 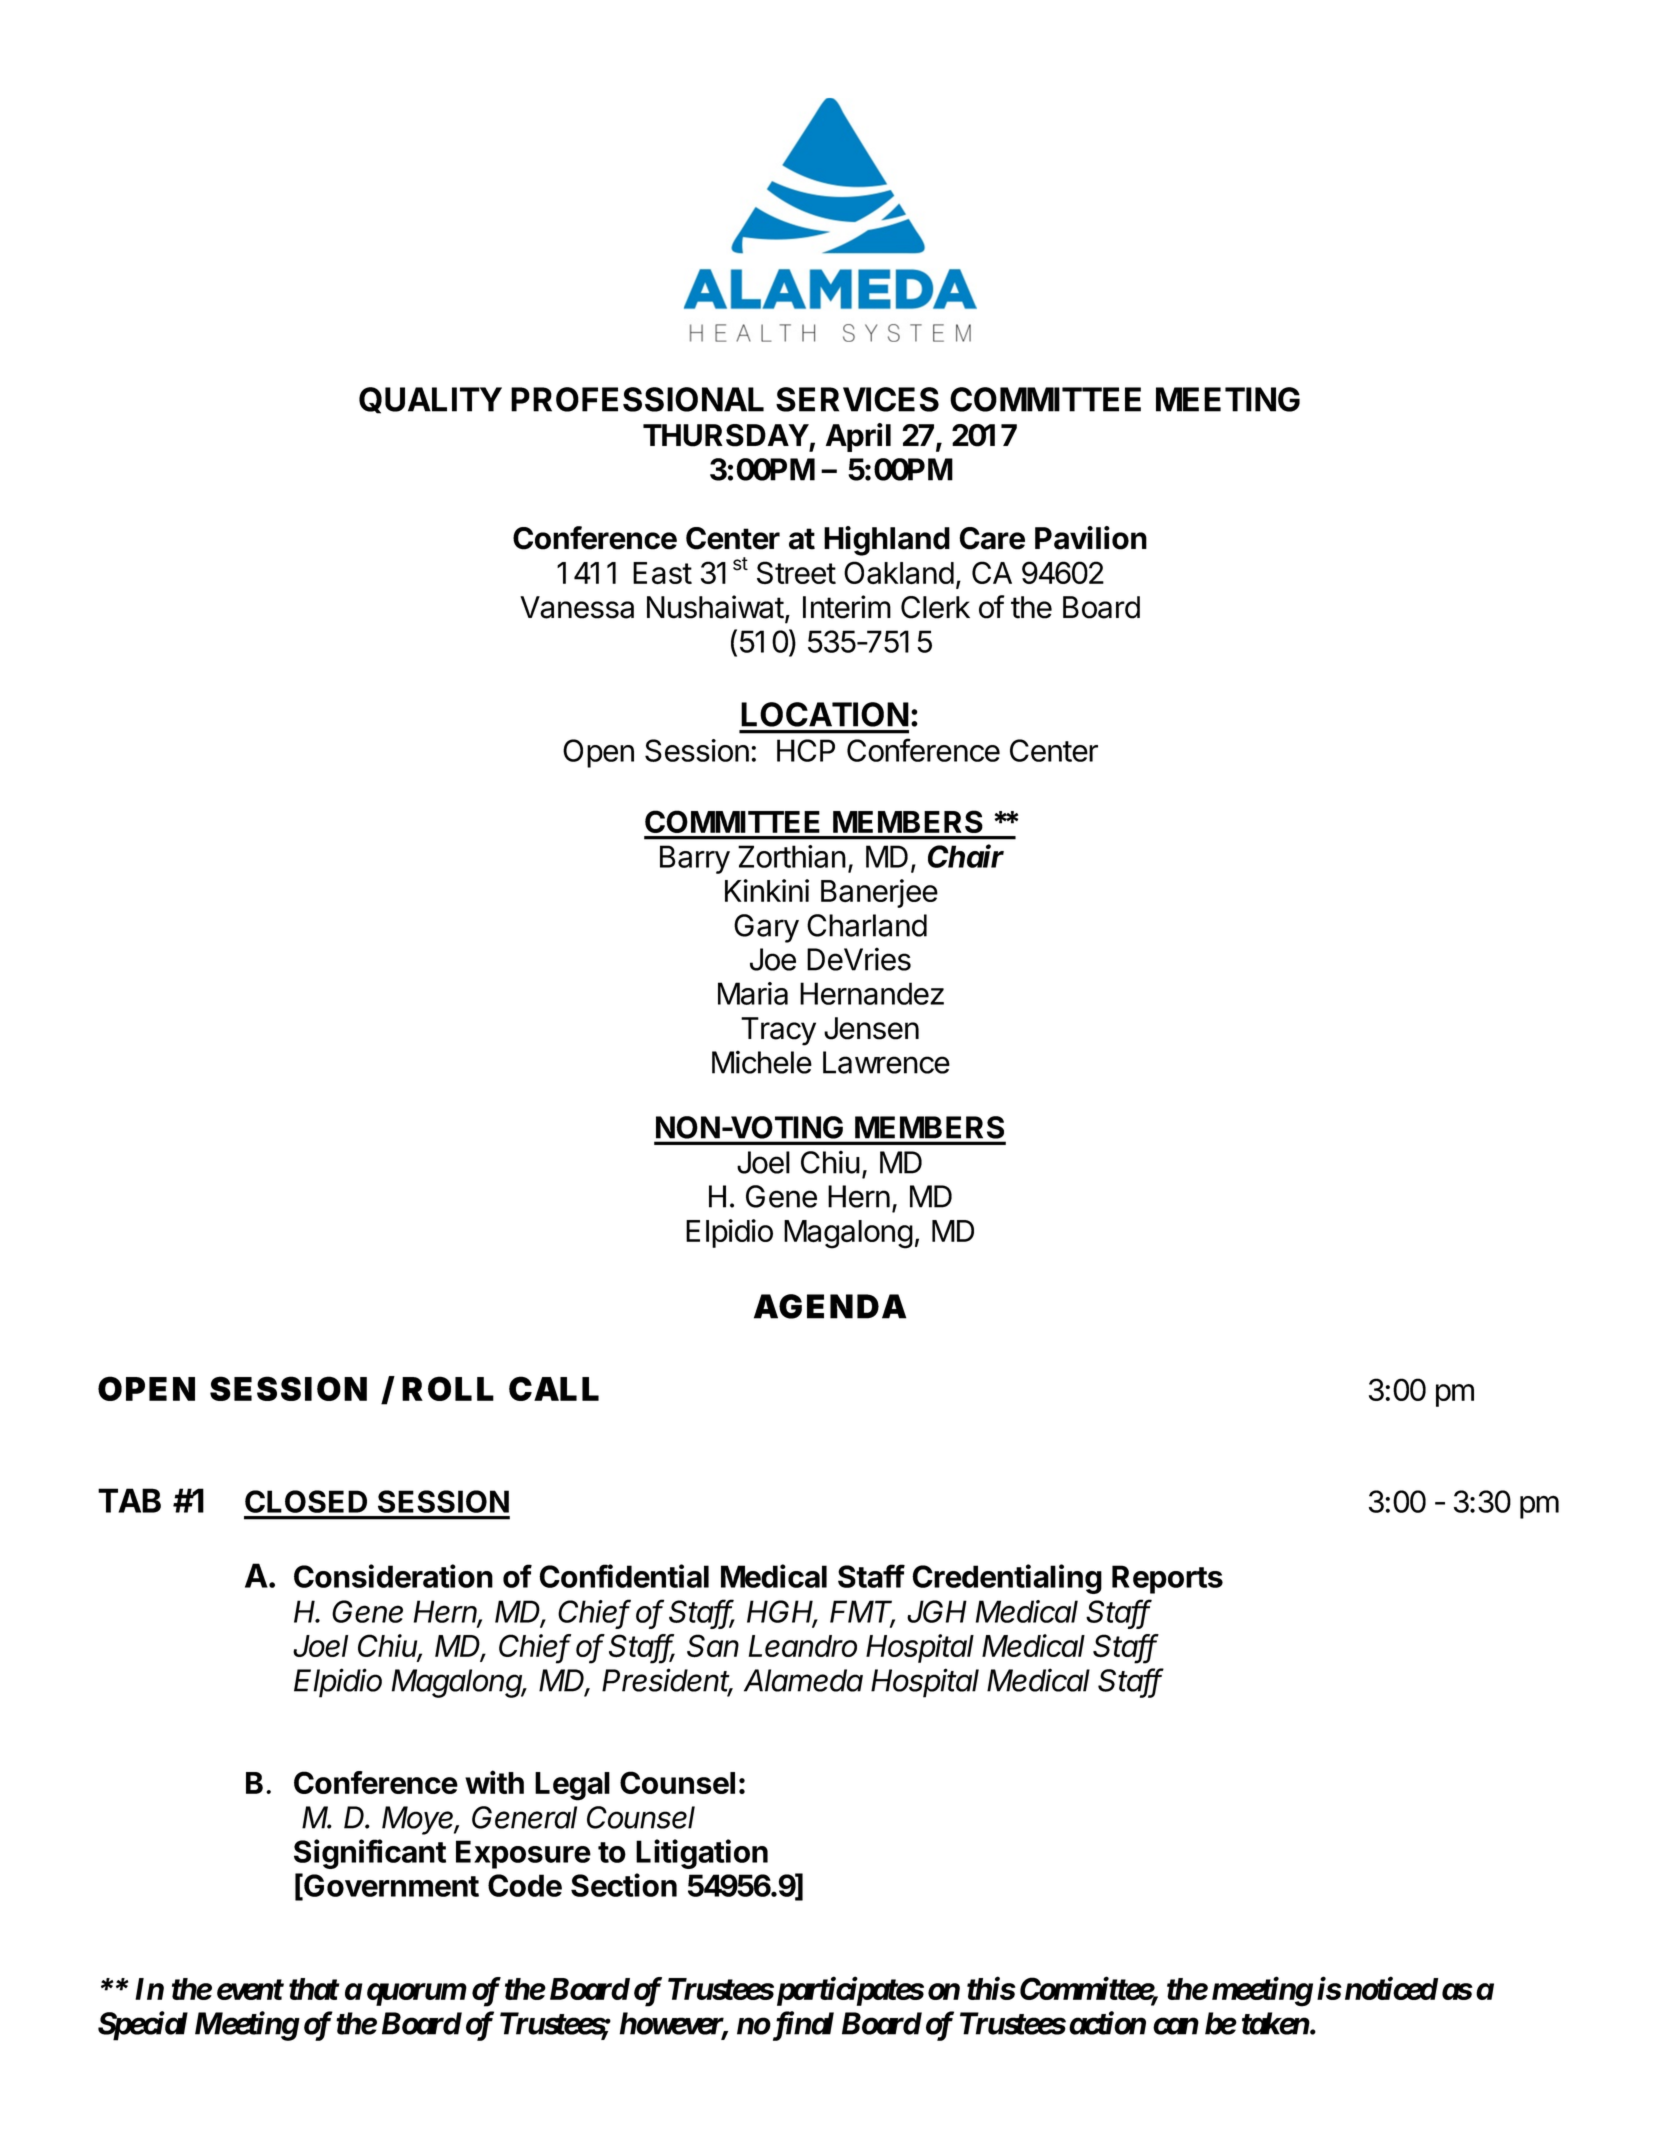 What do you see at coordinates (753, 993) in the screenshot?
I see `Maria` at bounding box center [753, 993].
